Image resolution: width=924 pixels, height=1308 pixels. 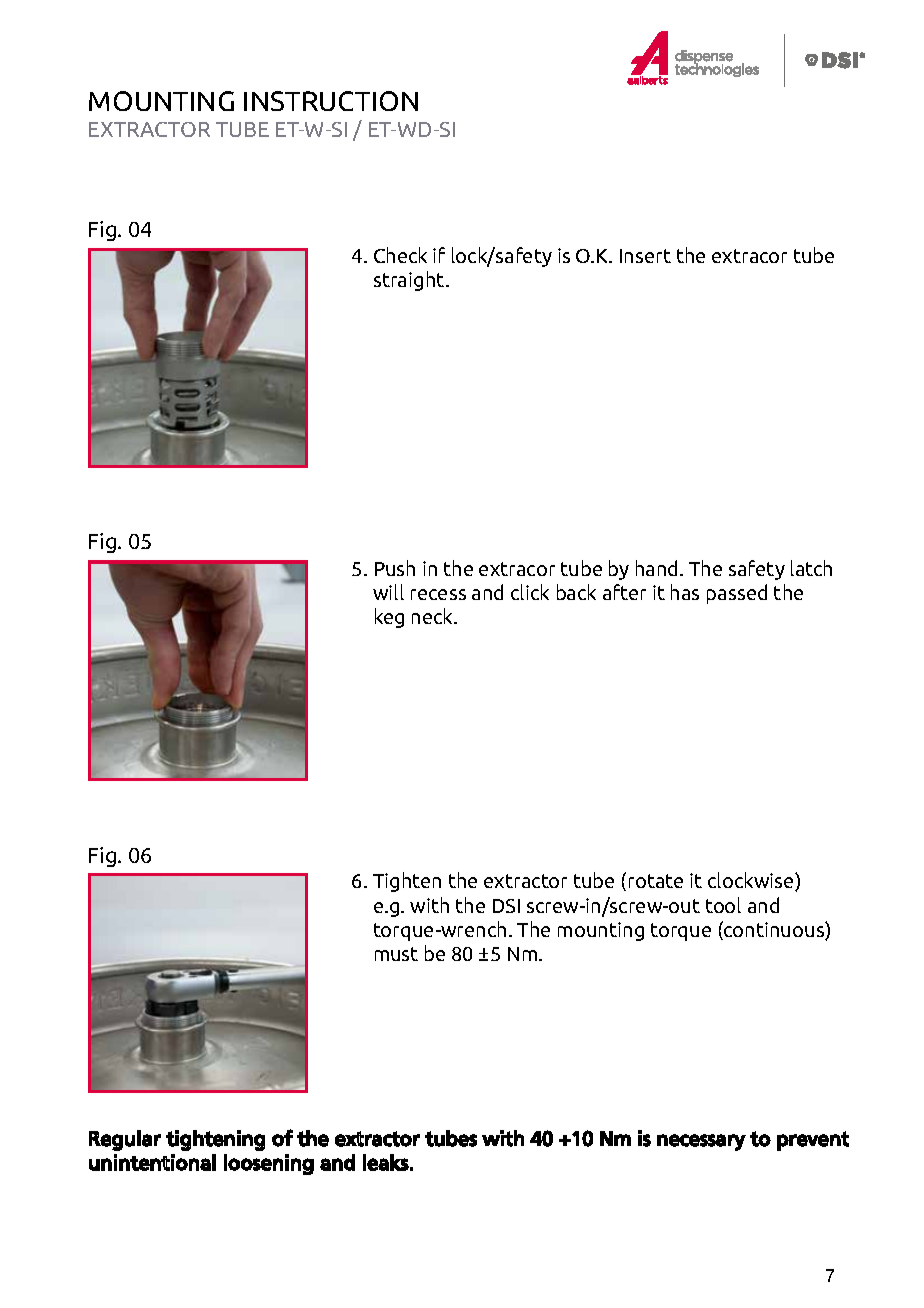 I want to click on keg, so click(x=389, y=618).
